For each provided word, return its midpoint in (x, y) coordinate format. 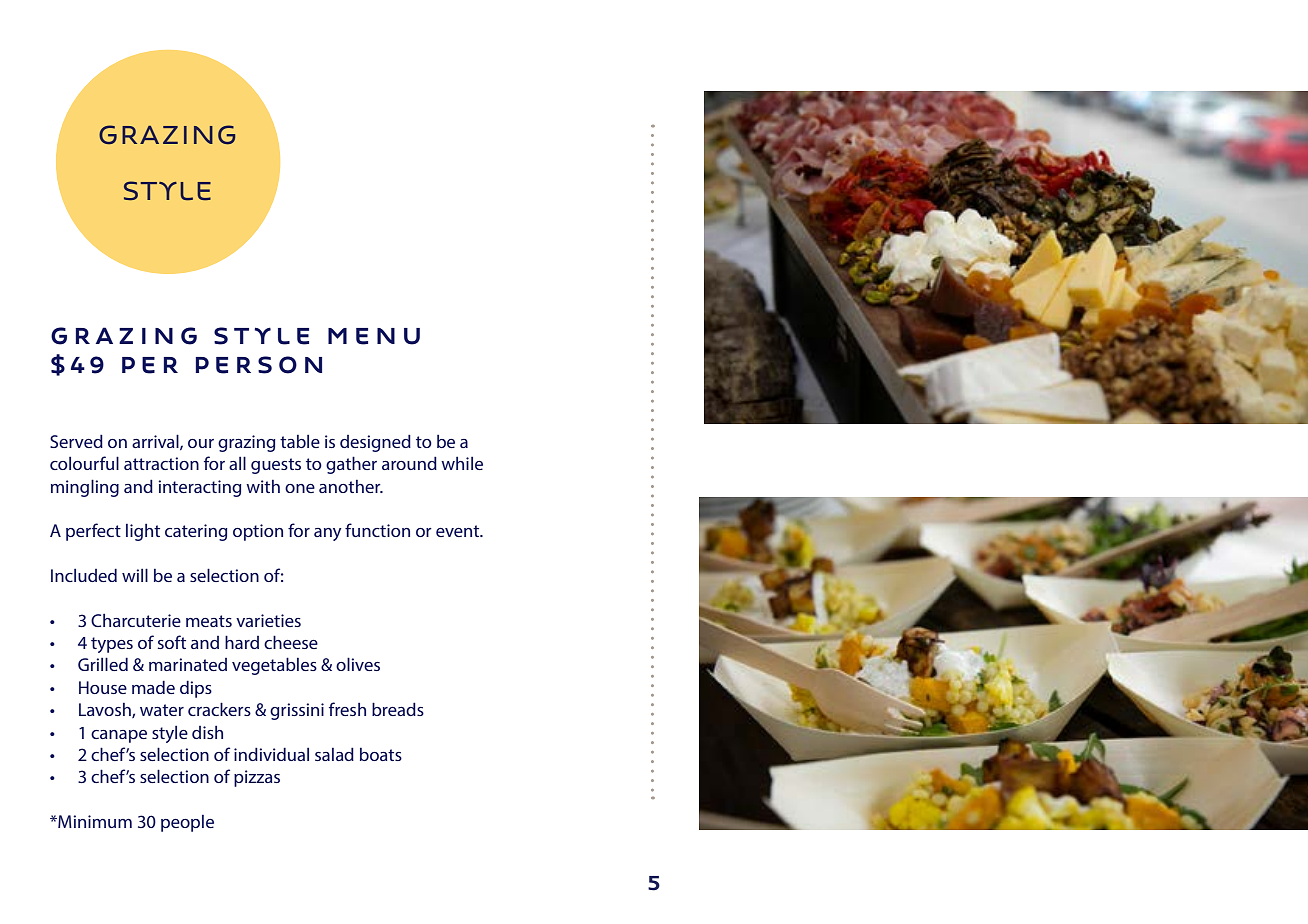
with (263, 486)
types (112, 645)
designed (375, 443)
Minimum (94, 821)
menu (374, 336)
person (259, 365)
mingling (85, 488)
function (377, 530)
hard (242, 642)
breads (398, 709)
